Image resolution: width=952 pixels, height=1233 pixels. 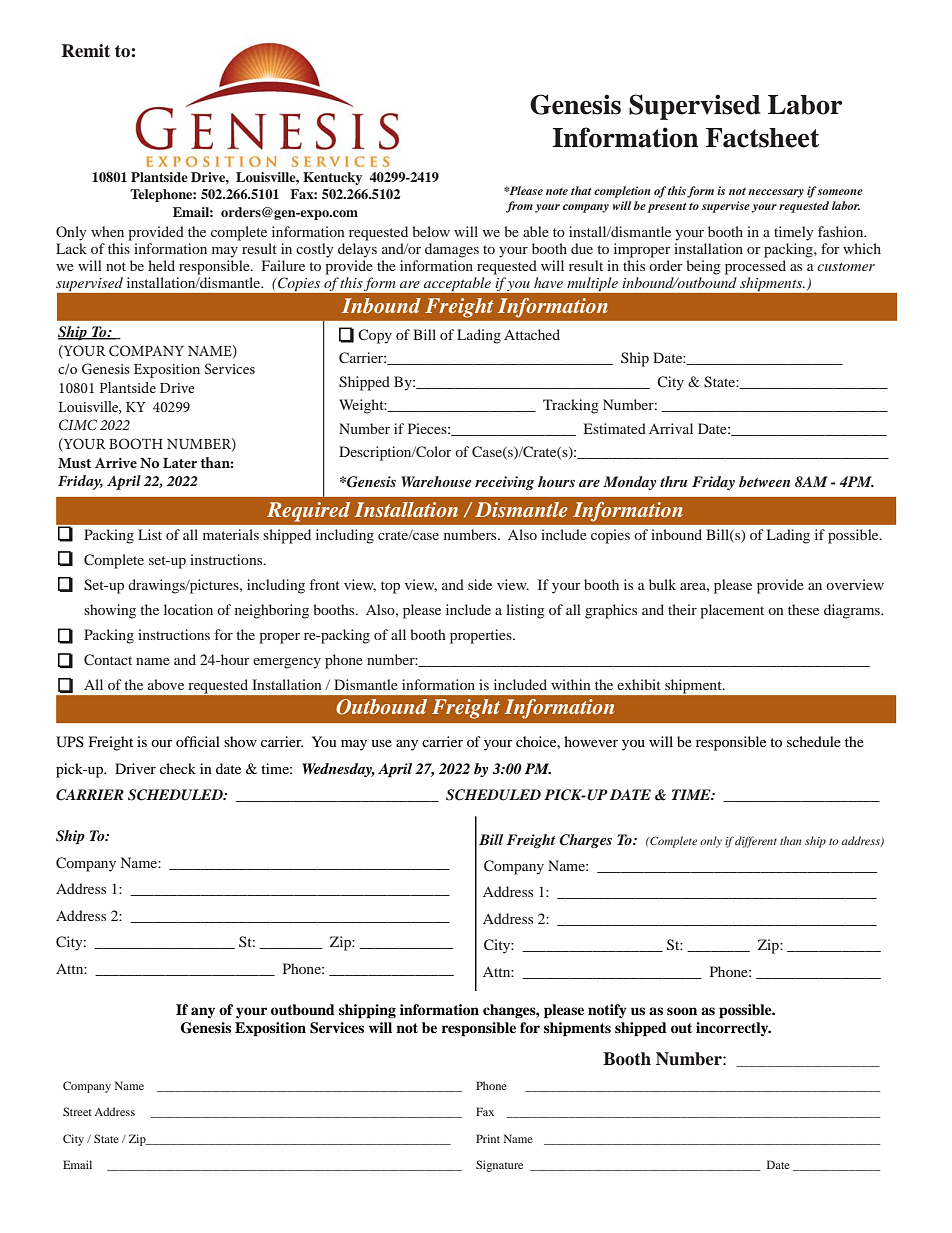 I want to click on Later, so click(x=180, y=463).
